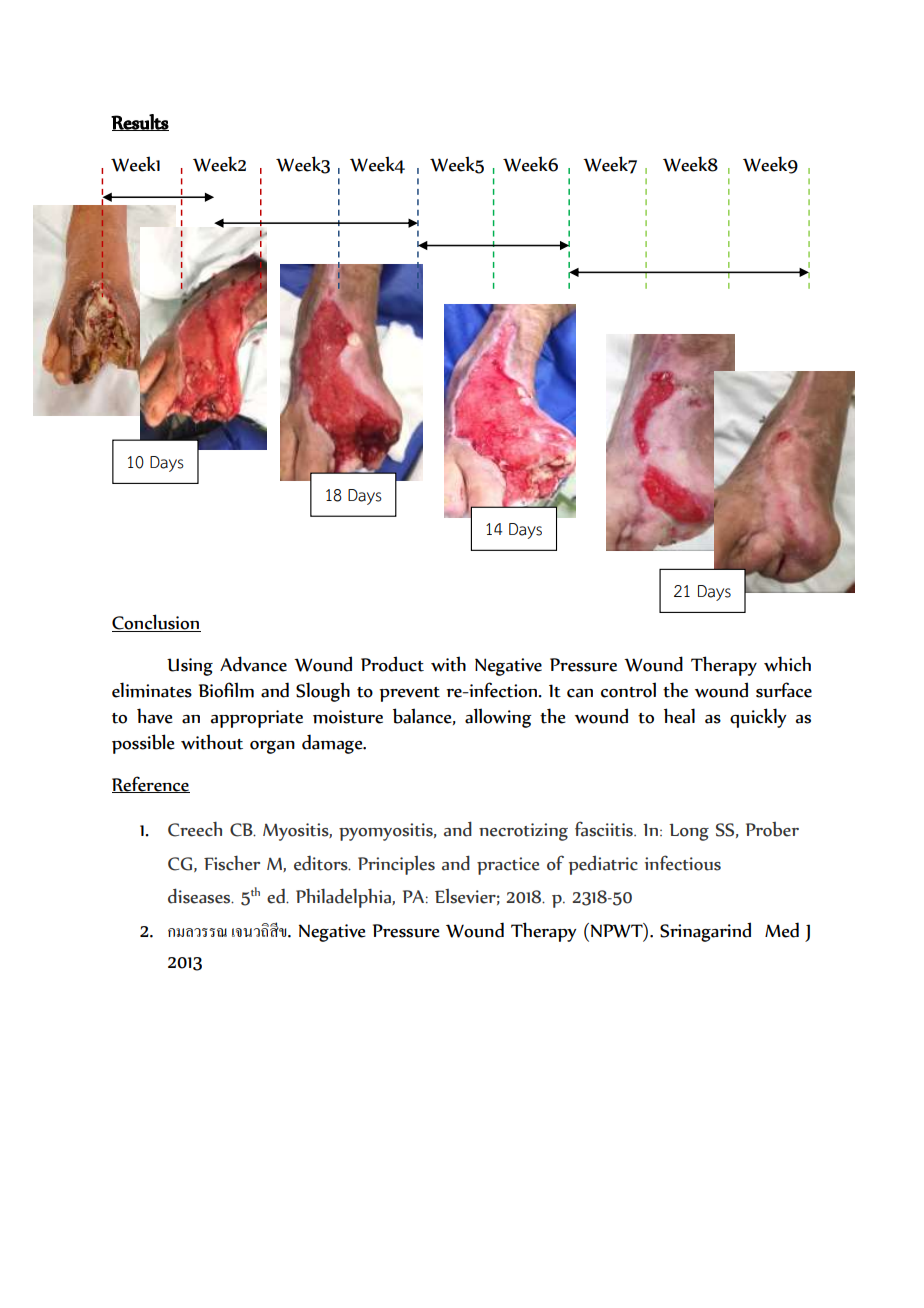 The height and width of the screenshot is (1308, 924). Describe the element at coordinates (628, 690) in the screenshot. I see `control` at that location.
